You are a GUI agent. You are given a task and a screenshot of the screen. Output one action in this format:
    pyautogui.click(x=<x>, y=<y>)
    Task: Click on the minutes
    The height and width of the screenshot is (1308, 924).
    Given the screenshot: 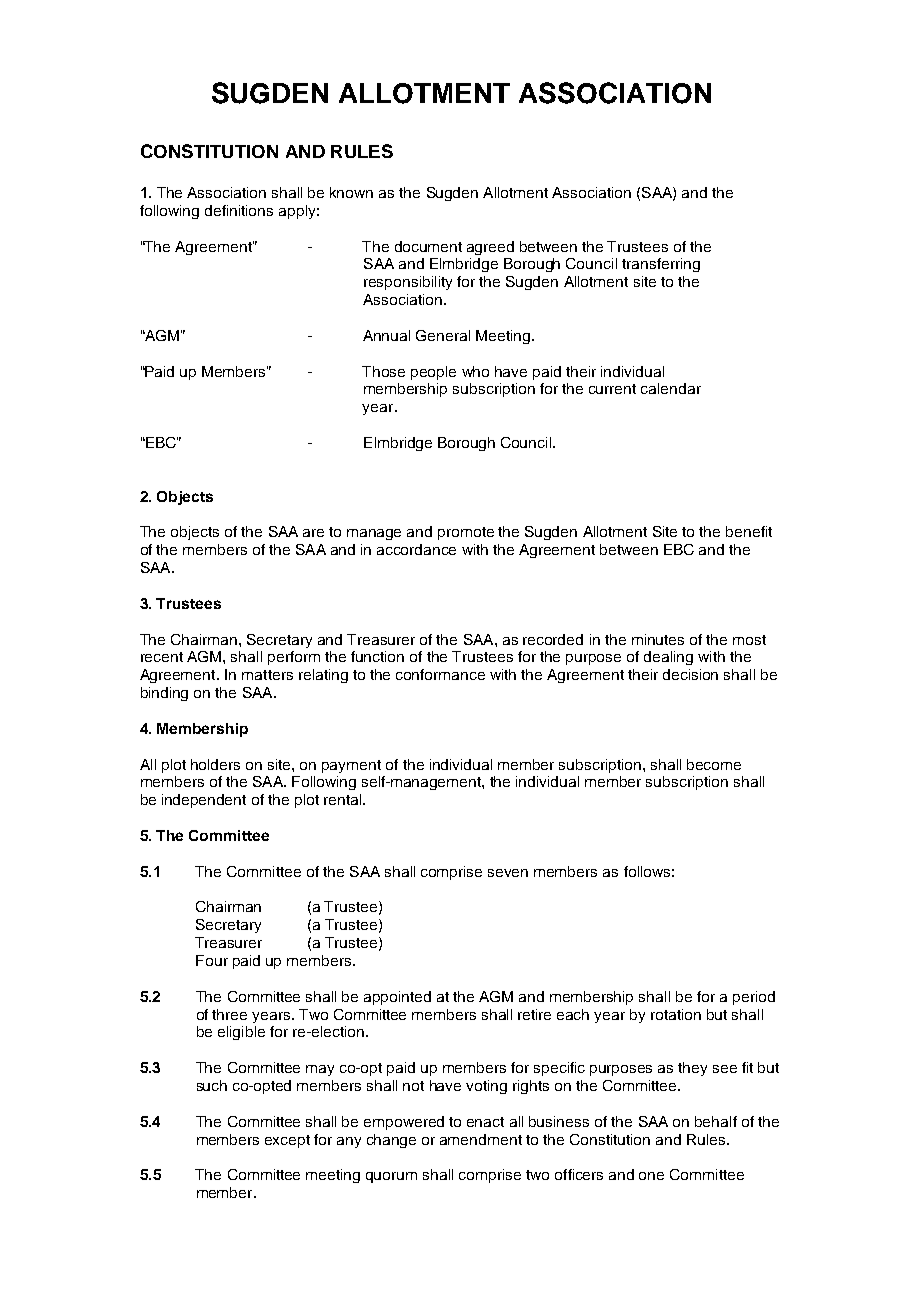 What is the action you would take?
    pyautogui.click(x=658, y=639)
